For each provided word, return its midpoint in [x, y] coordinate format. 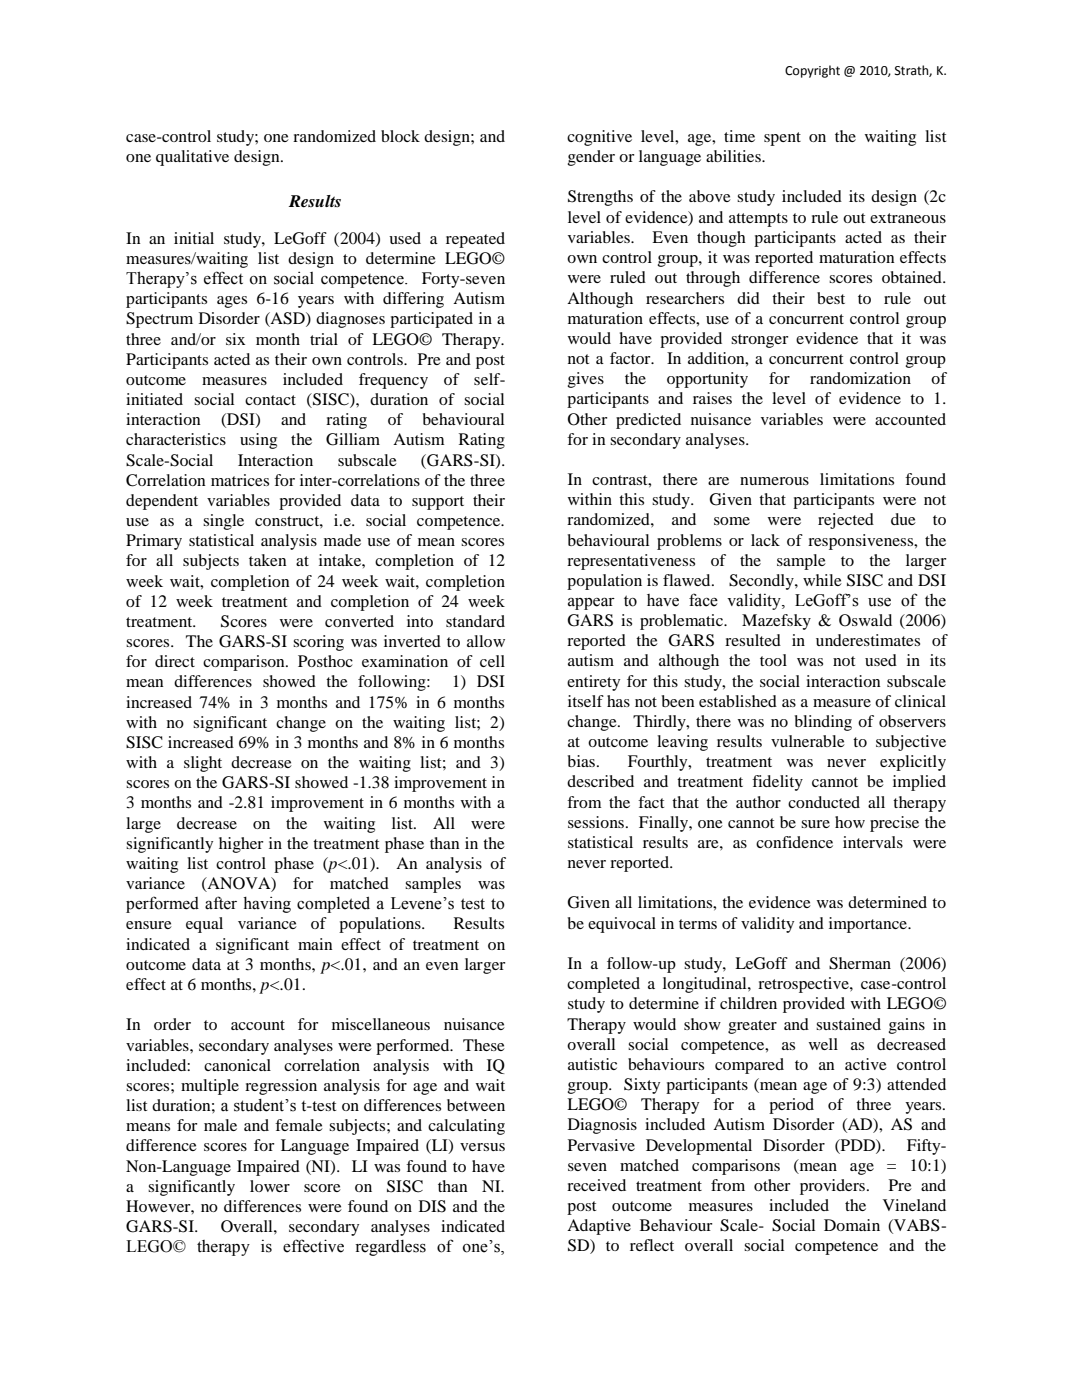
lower [270, 1186]
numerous [774, 481]
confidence [794, 842]
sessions [597, 822]
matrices [240, 480]
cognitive [599, 138]
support [438, 503]
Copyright [812, 71]
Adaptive [599, 1227]
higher [241, 845]
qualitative [192, 158]
